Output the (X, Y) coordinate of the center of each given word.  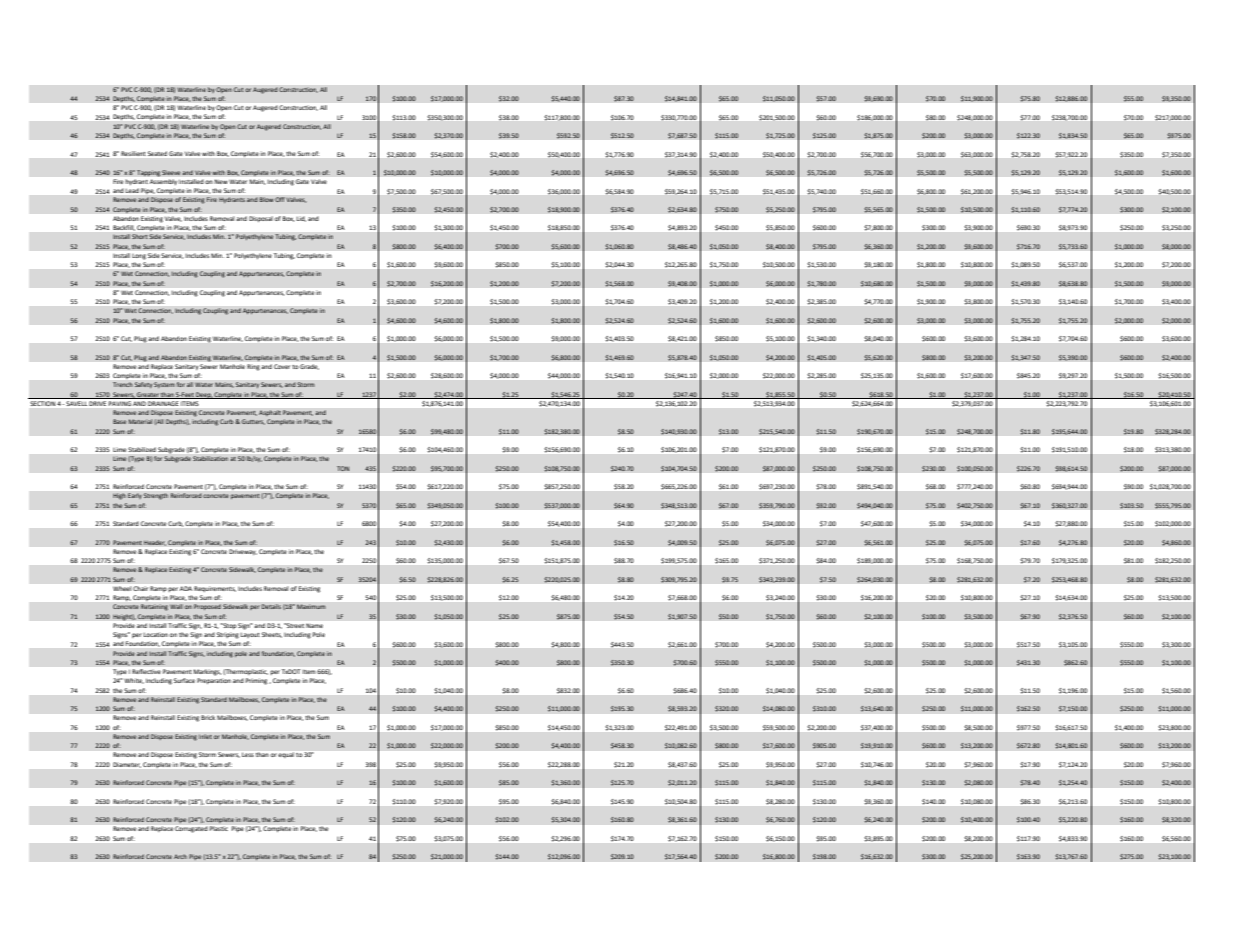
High (119, 496)
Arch (180, 856)
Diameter (127, 765)
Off (280, 199)
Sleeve (171, 172)
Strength (156, 496)
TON (343, 468)
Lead (132, 190)
